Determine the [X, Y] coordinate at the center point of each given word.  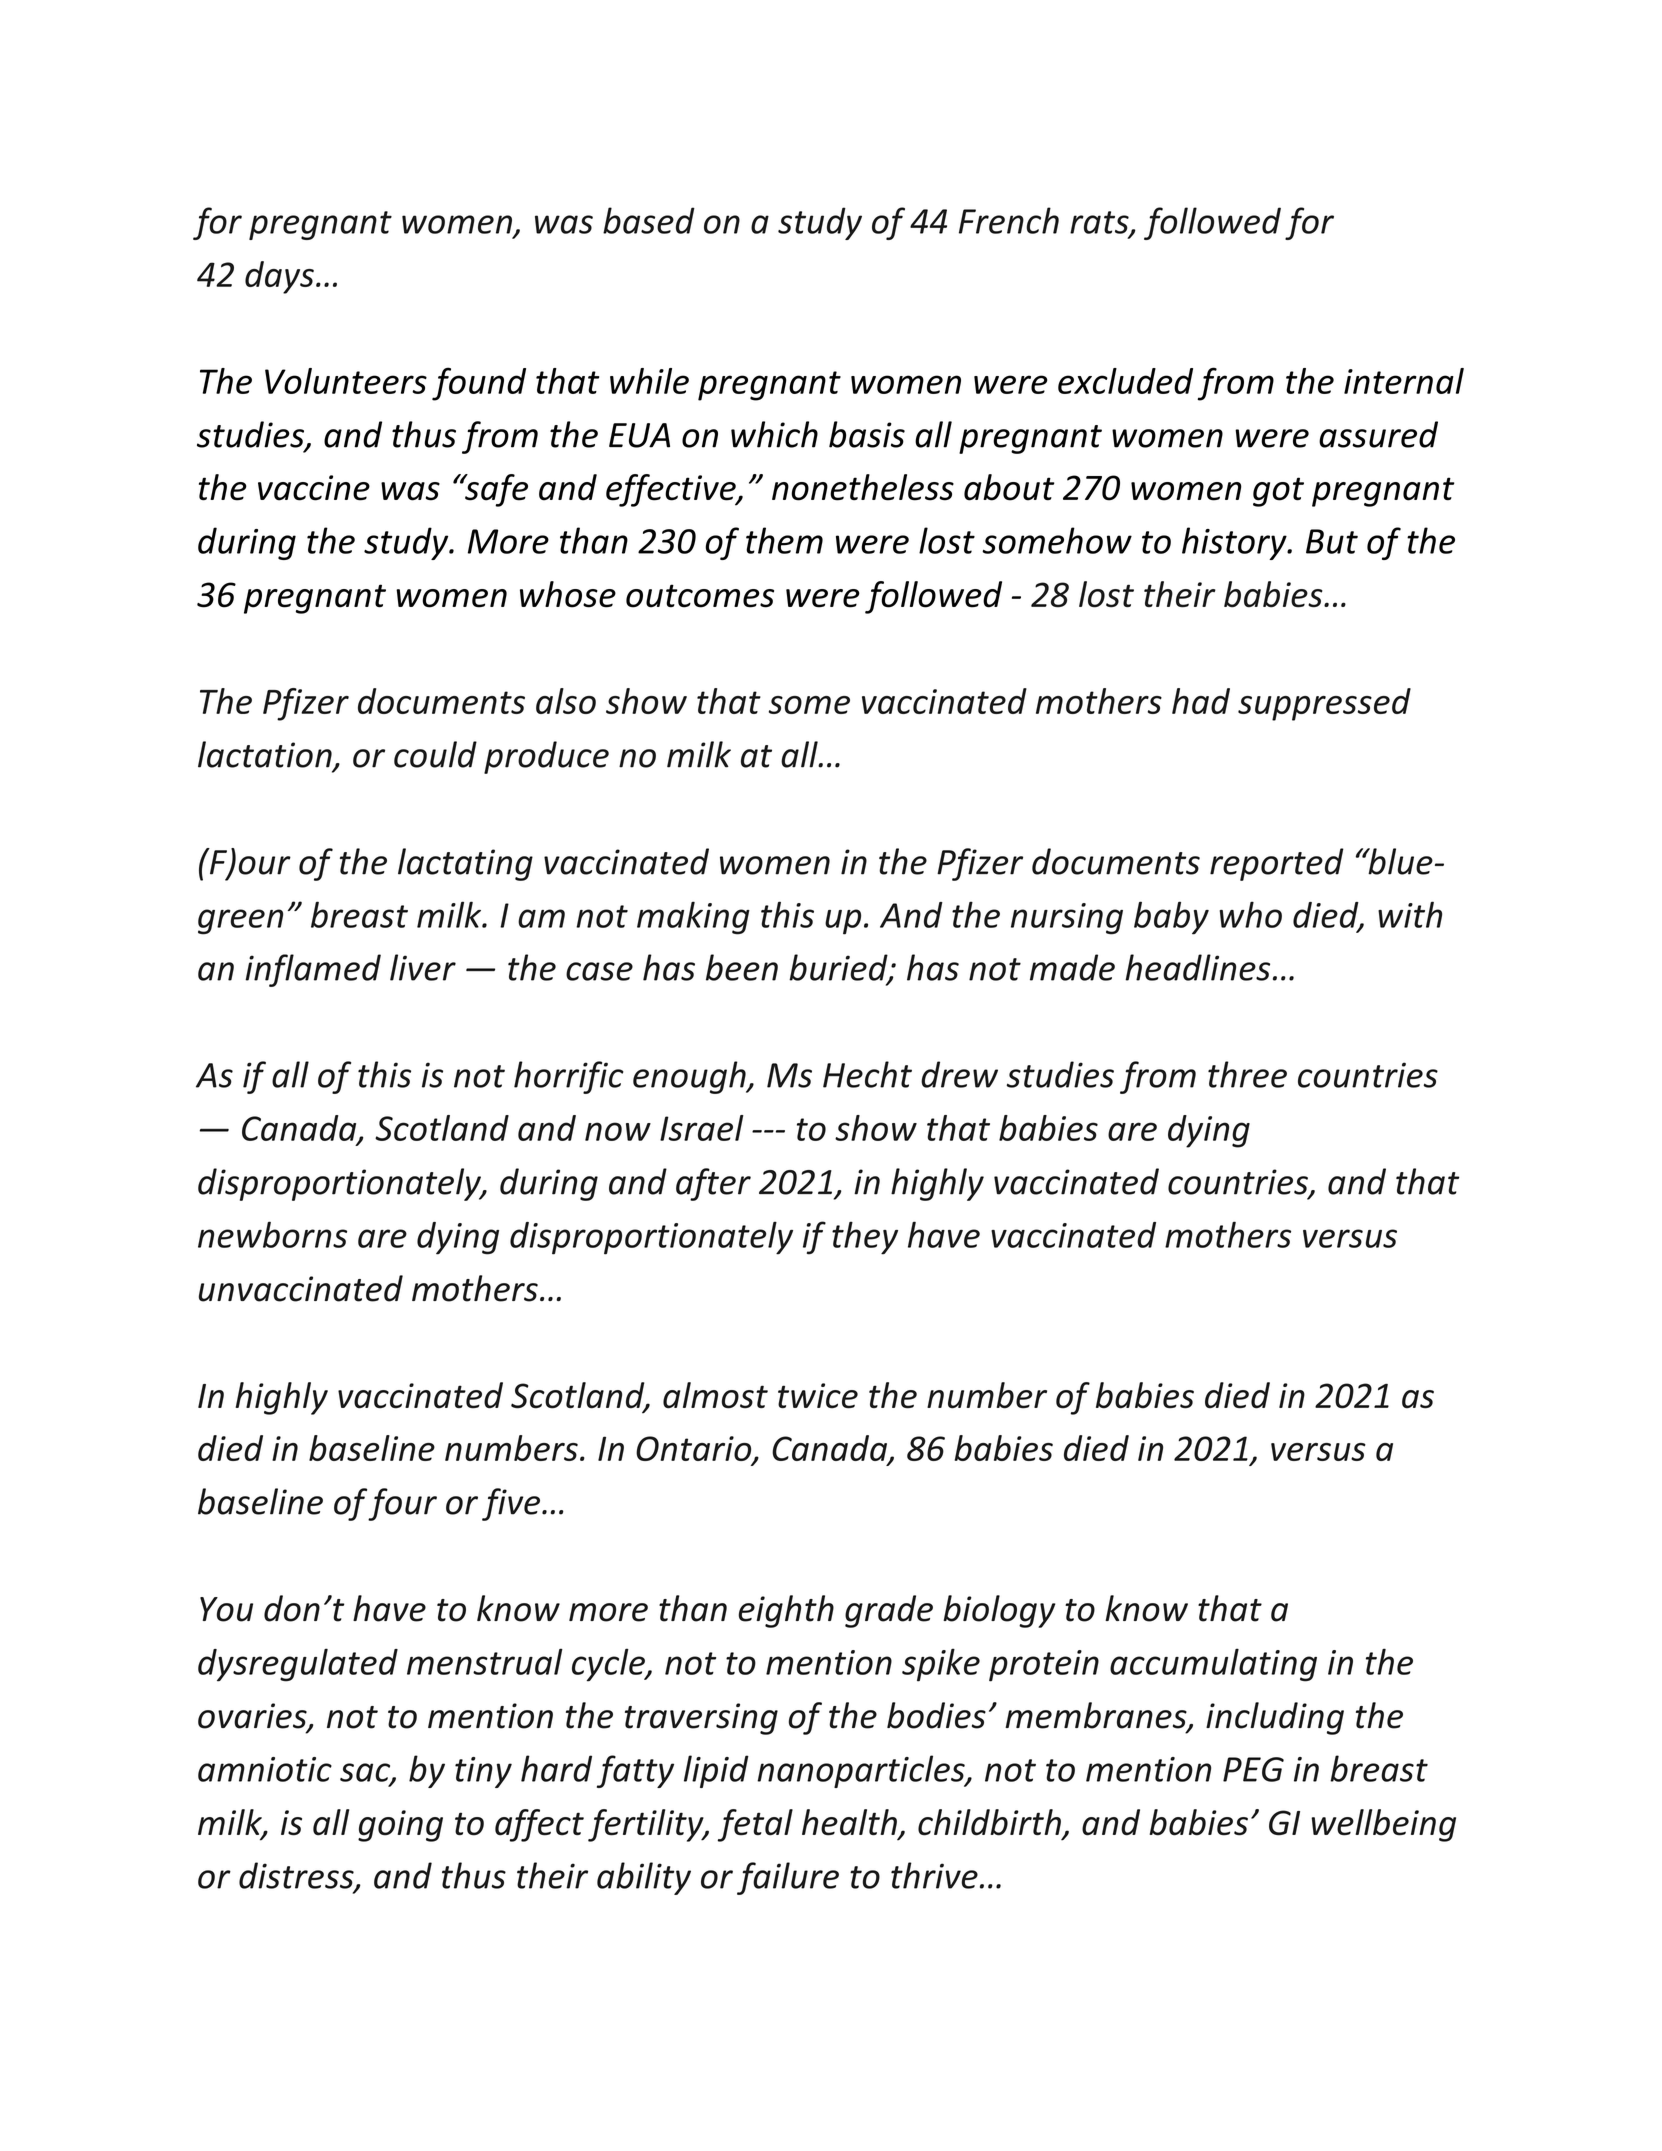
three [1247, 1074]
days [279, 277]
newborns [272, 1234]
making [693, 918]
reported [1277, 864]
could [435, 754]
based [649, 220]
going [400, 1826]
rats [1100, 223]
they [865, 1238]
